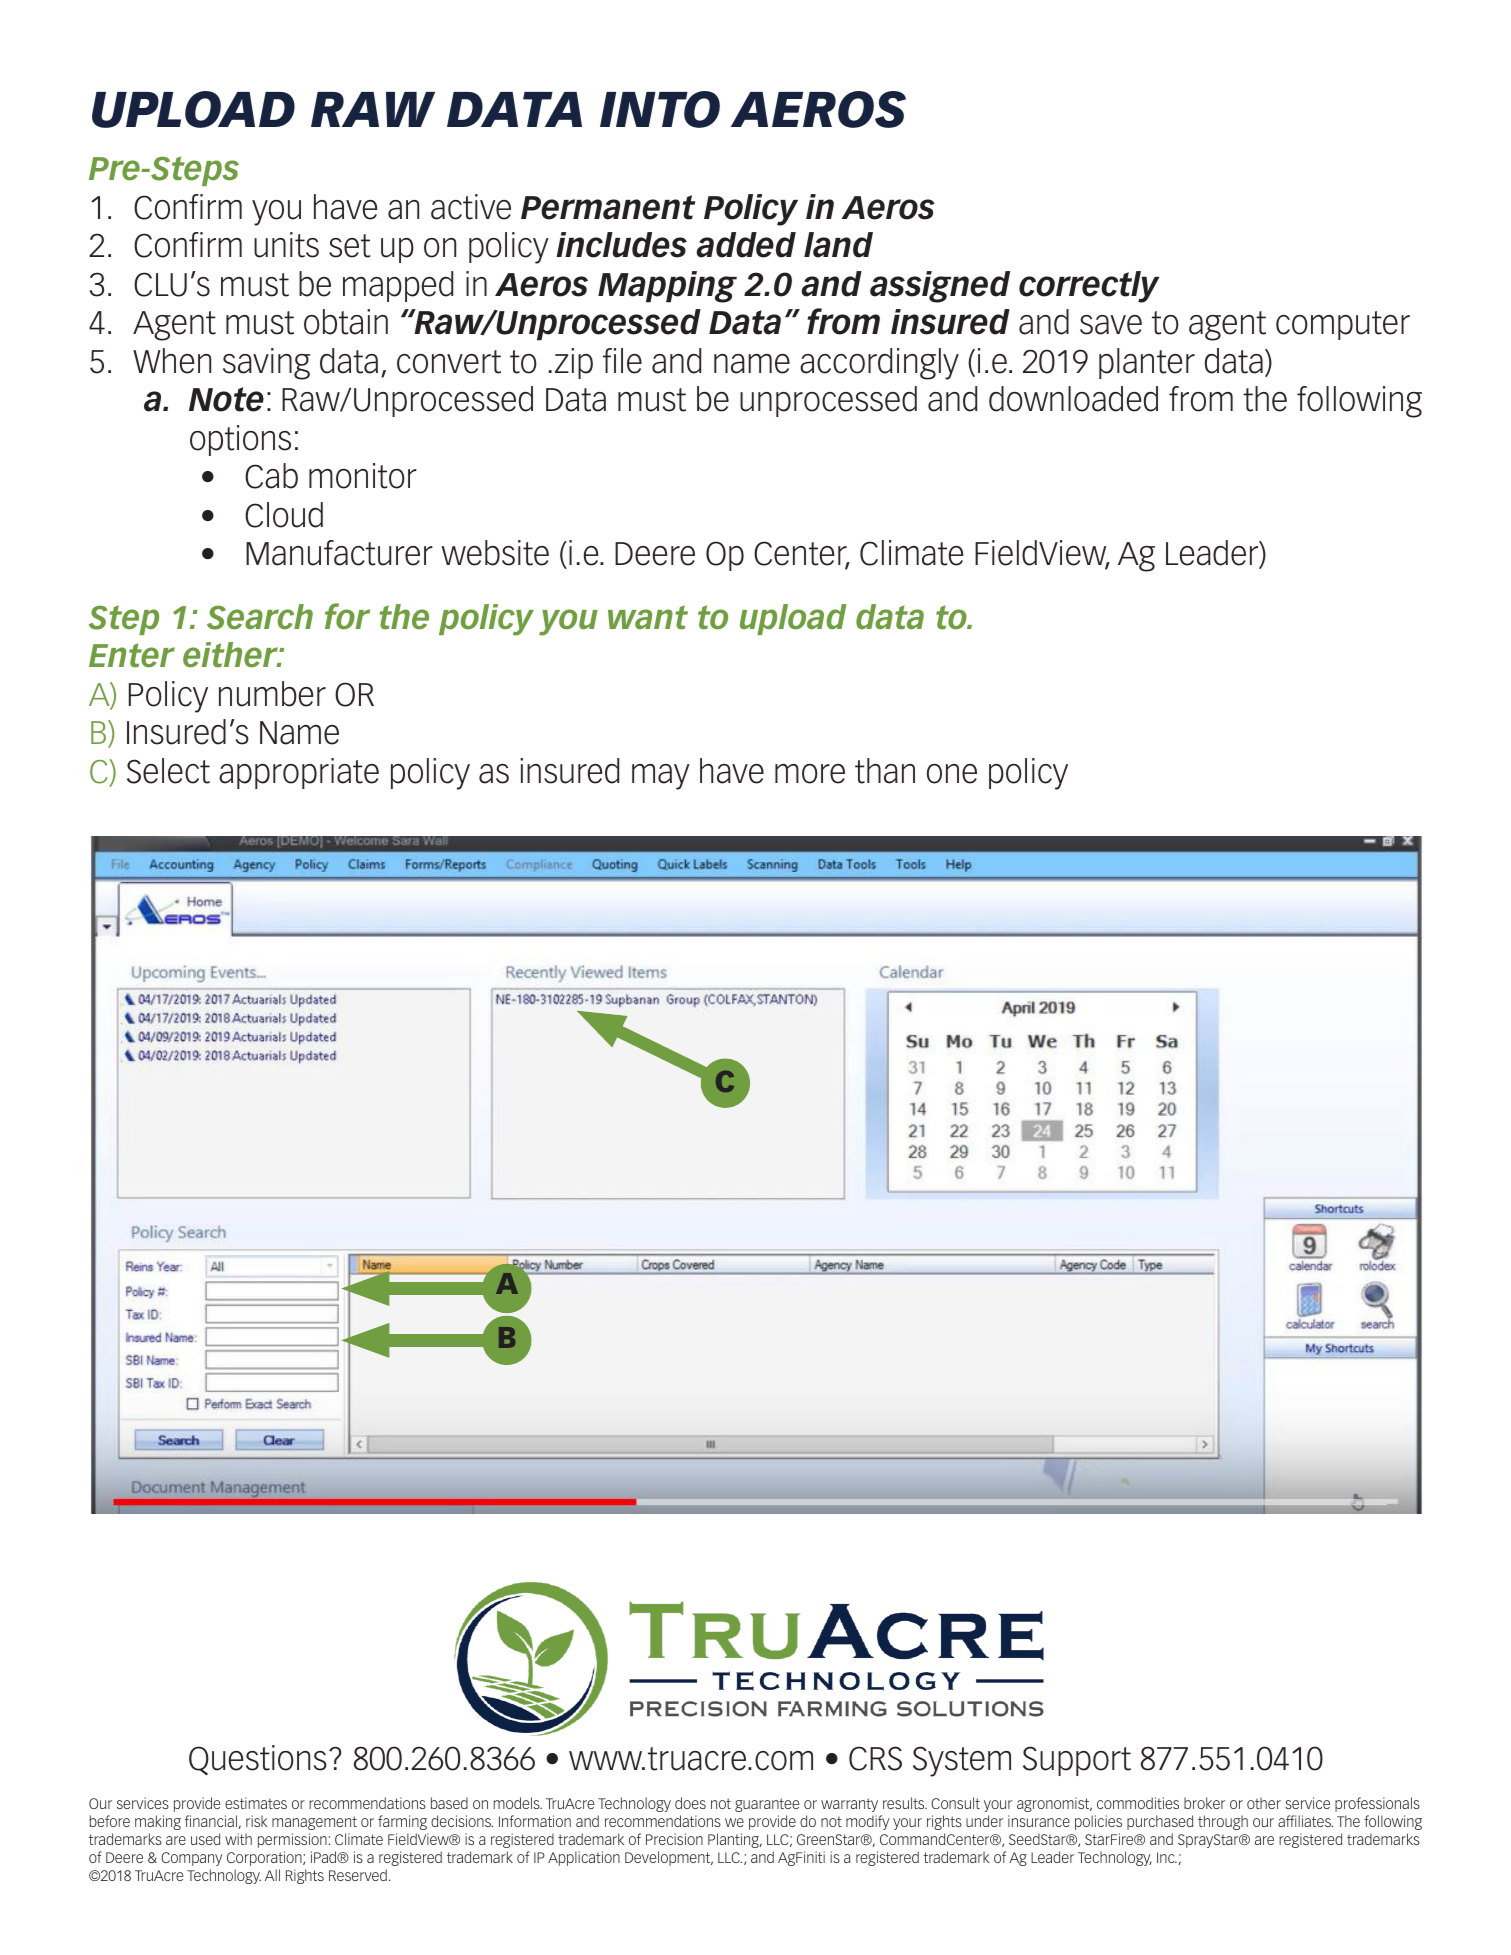 This screenshot has width=1511, height=1955. What do you see at coordinates (952, 774) in the screenshot?
I see `one` at bounding box center [952, 774].
